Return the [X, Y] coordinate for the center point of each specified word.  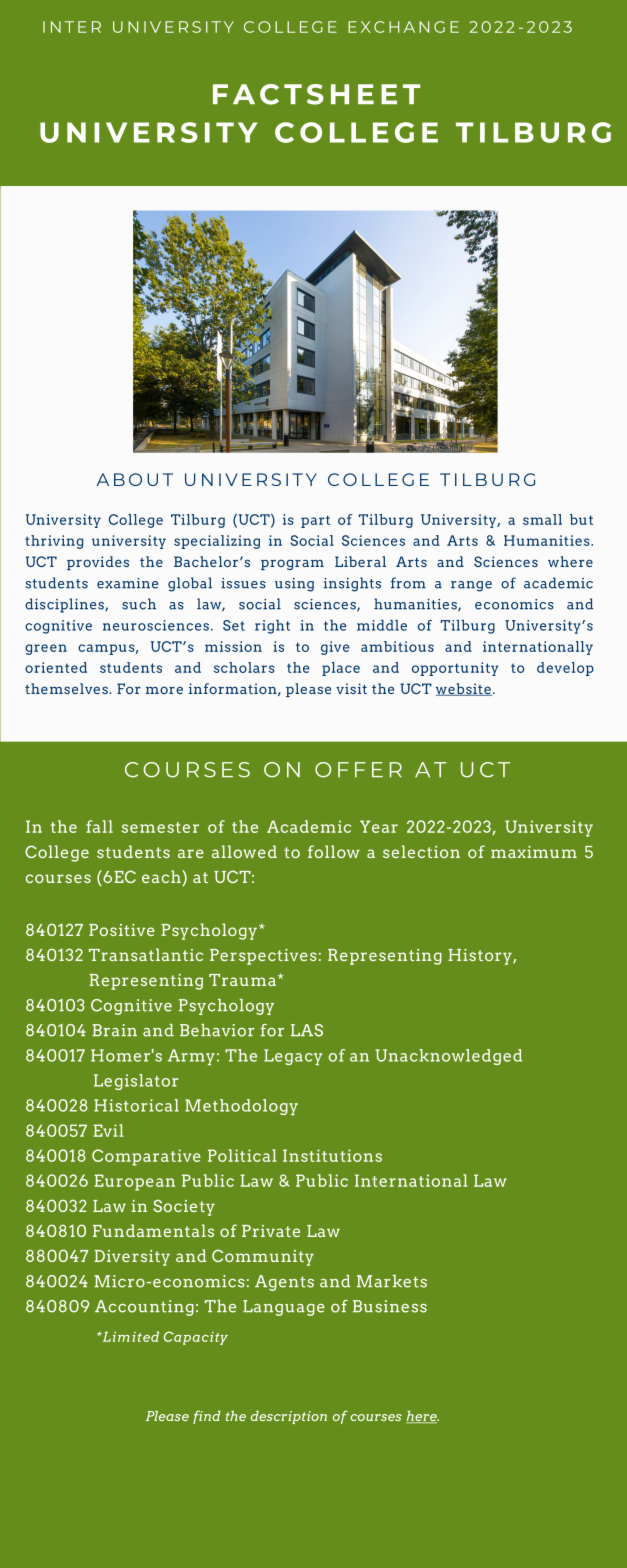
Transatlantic [146, 954]
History [480, 957]
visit [351, 688]
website [464, 689]
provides [98, 563]
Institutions [332, 1155]
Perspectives [263, 957]
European [134, 1182]
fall [99, 826]
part [315, 521]
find [207, 1417]
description [289, 1417]
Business [390, 1306]
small [542, 519]
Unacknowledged [449, 1057]
